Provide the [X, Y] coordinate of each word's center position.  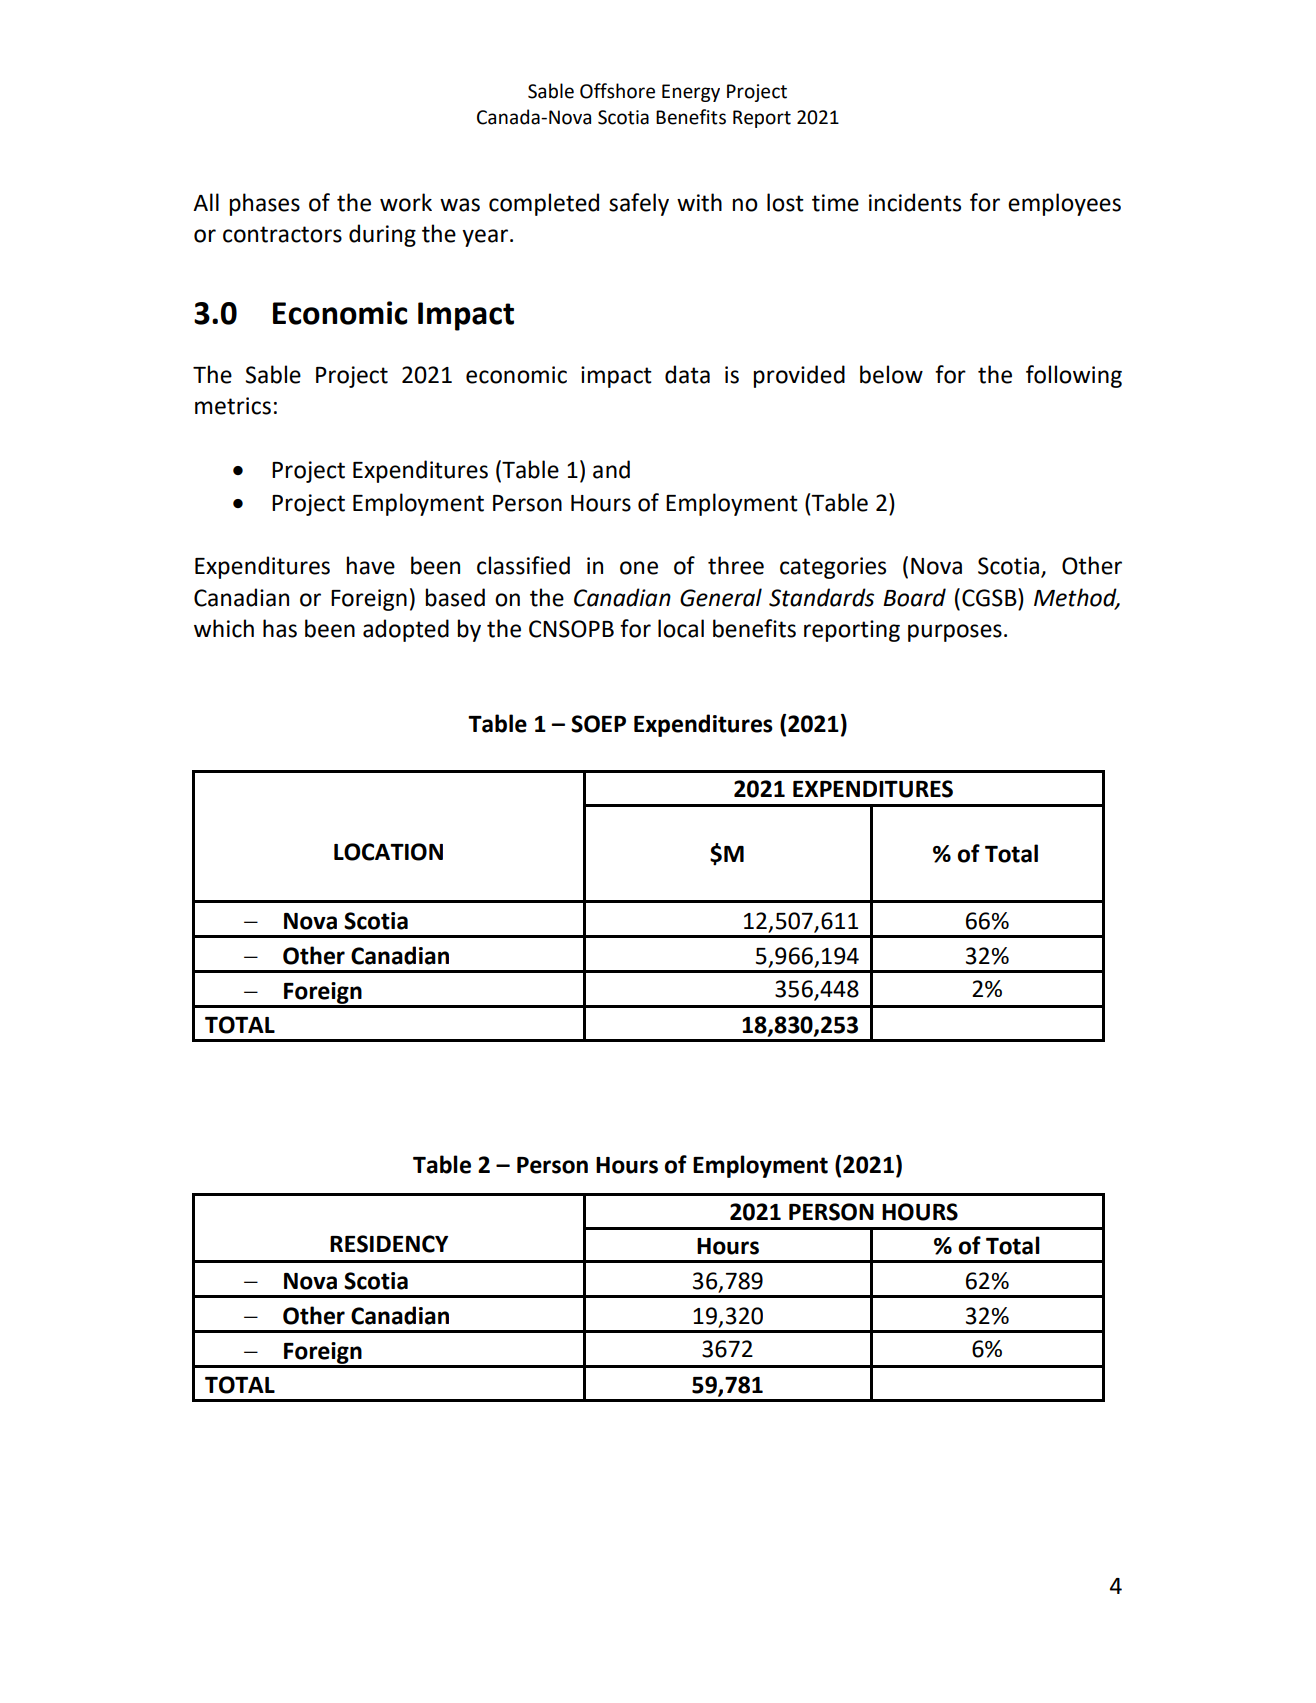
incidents [915, 202]
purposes [955, 633]
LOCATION [388, 852]
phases [264, 204]
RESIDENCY [389, 1244]
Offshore [617, 91]
